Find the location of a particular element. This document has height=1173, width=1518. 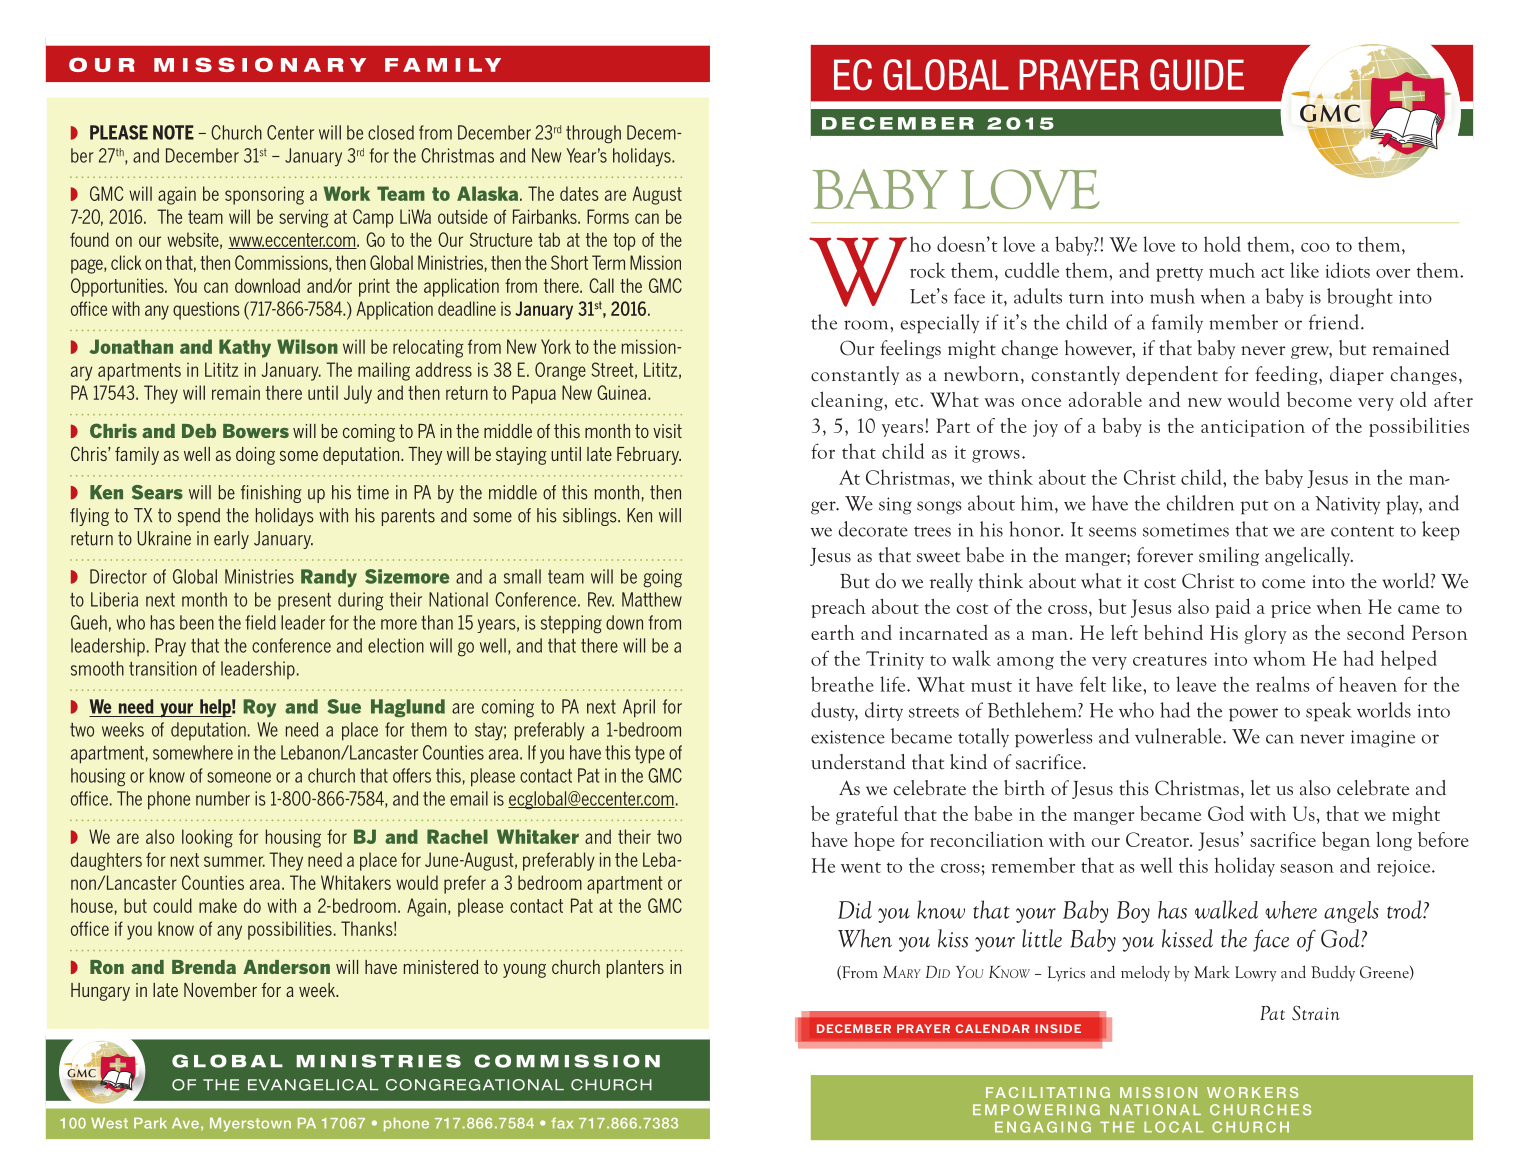

Kathy is located at coordinates (245, 348).
